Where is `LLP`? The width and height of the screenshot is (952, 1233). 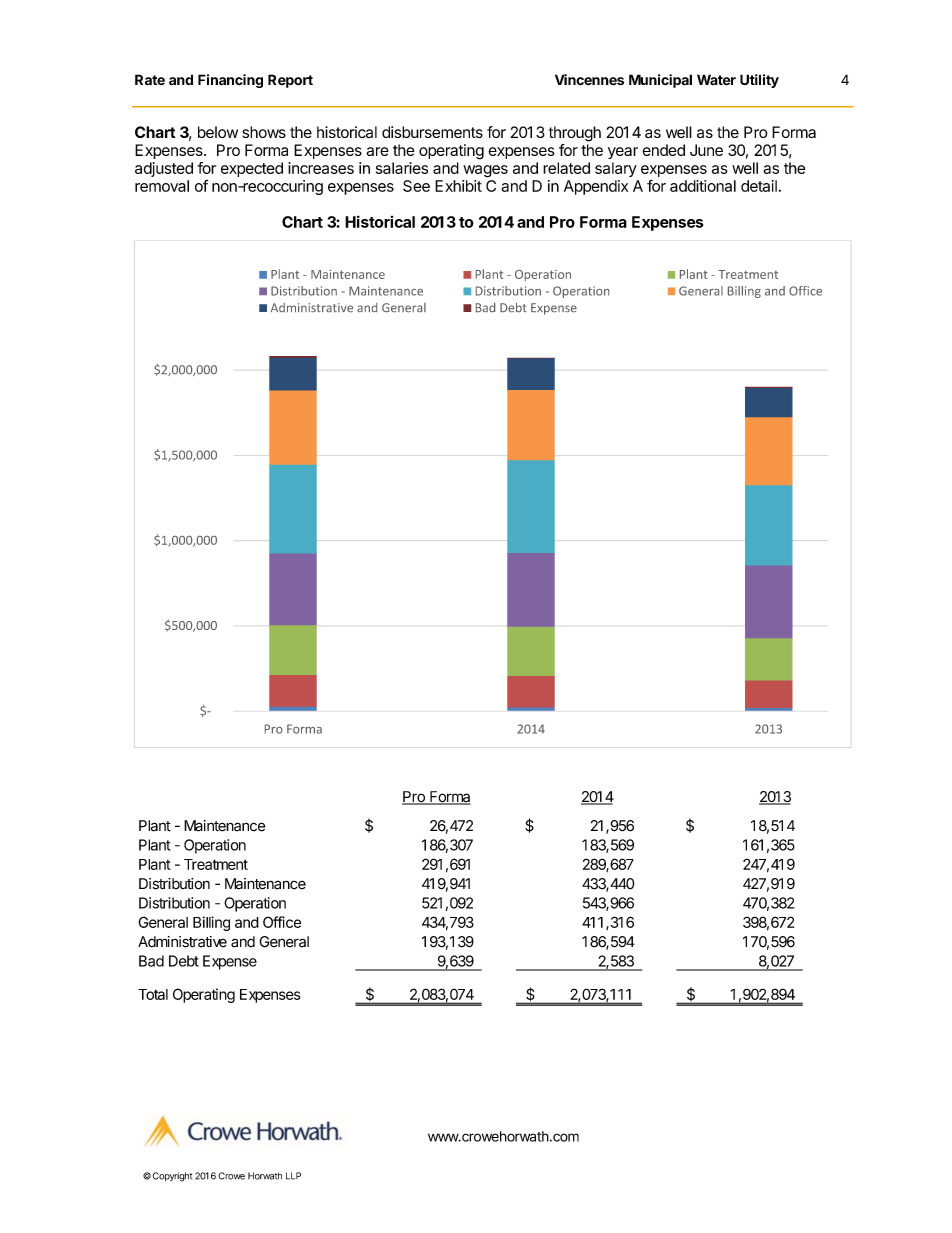 LLP is located at coordinates (293, 1176).
